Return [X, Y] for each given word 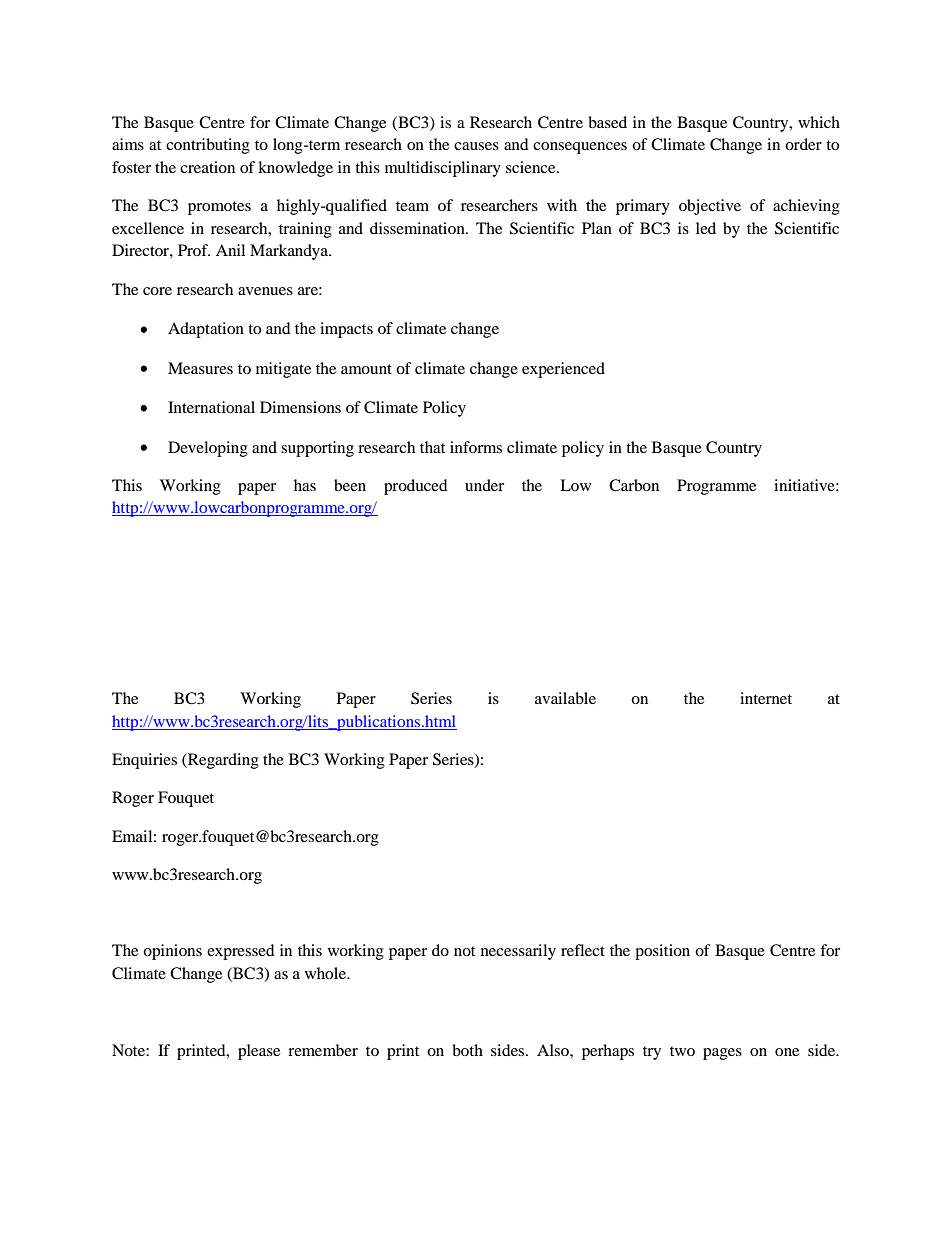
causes [476, 146]
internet [766, 698]
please [259, 1052]
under [484, 485]
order [803, 144]
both [467, 1050]
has [305, 485]
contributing [208, 146]
